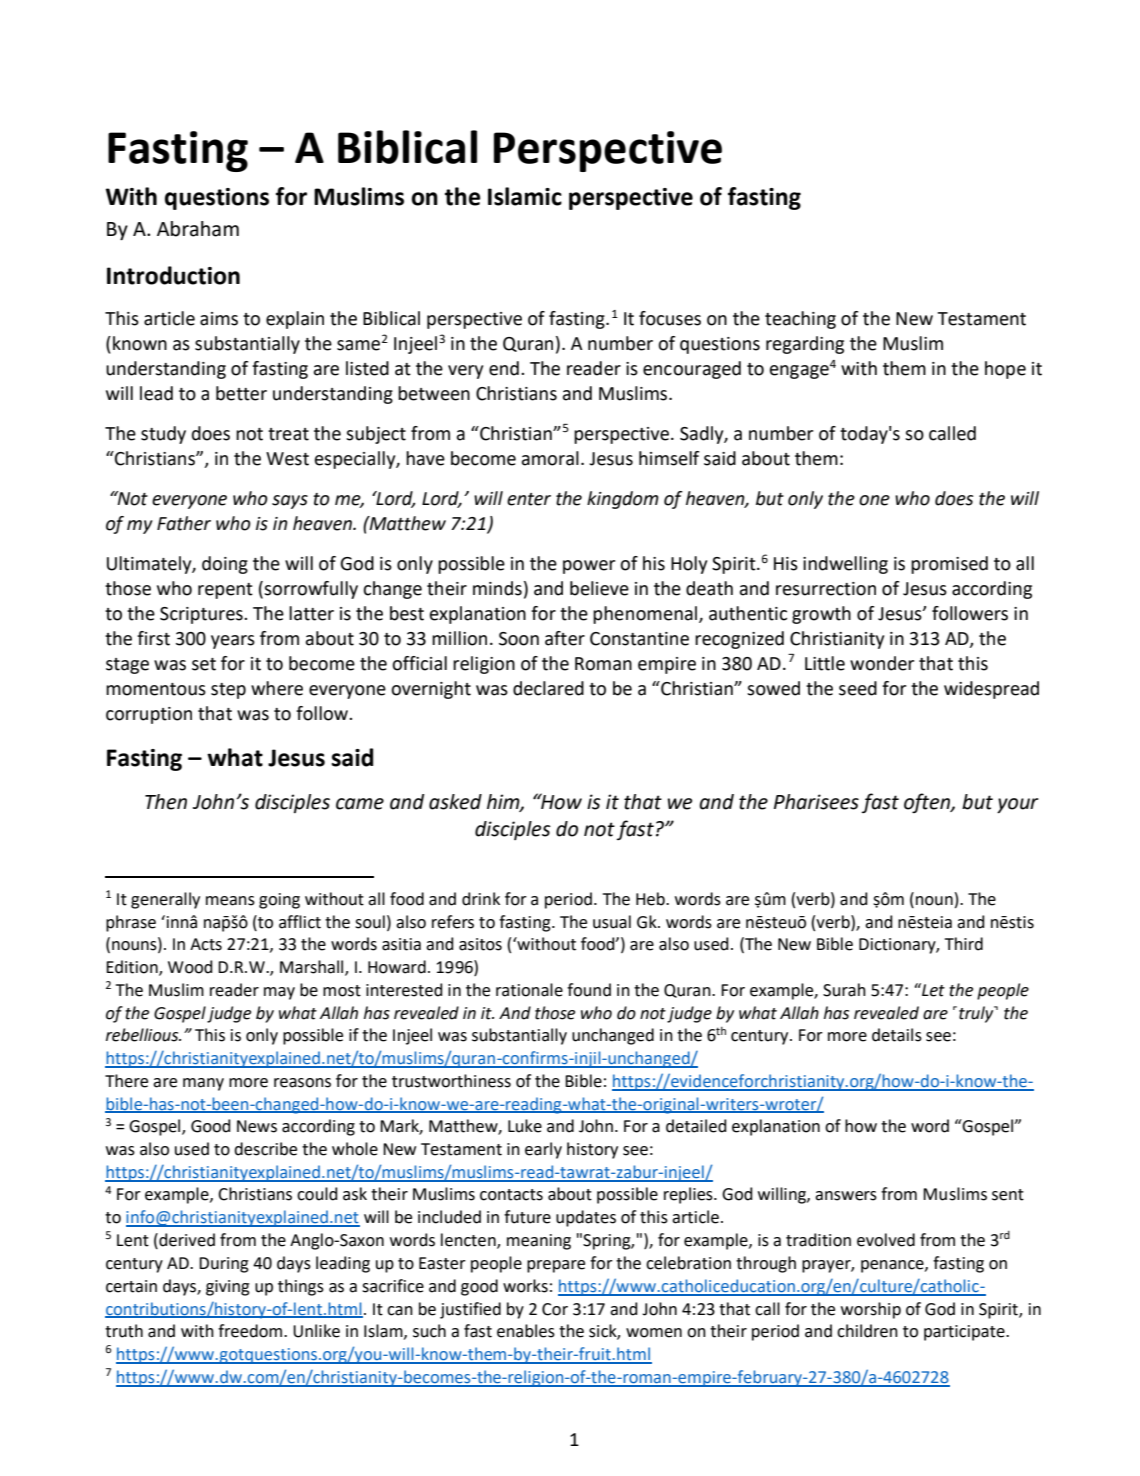 This screenshot has height=1476, width=1140. Describe the element at coordinates (228, 1288) in the screenshot. I see `giving` at that location.
